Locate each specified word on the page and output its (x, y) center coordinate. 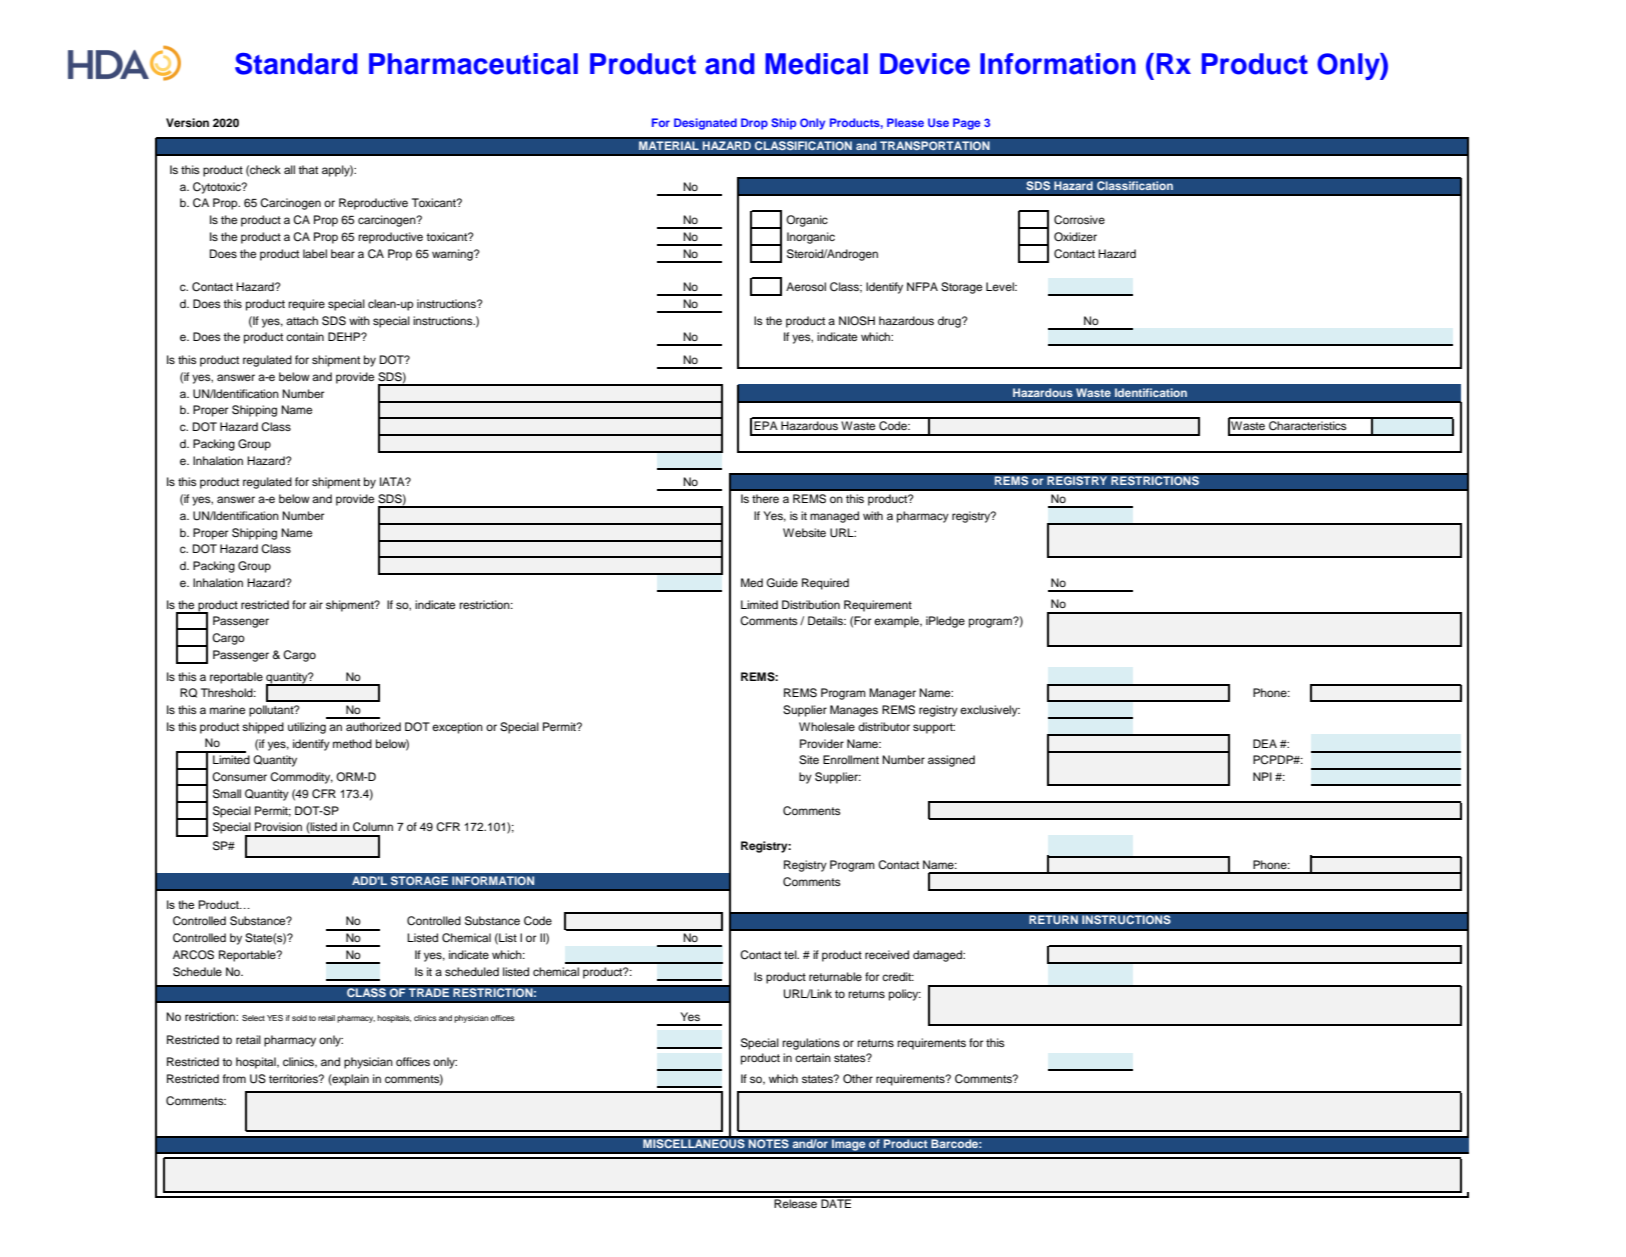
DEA (1265, 743)
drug (950, 322)
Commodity (301, 778)
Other (858, 1079)
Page (966, 124)
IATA (393, 481)
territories (294, 1078)
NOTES (768, 1144)
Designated (705, 124)
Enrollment (851, 759)
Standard (296, 64)
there (765, 498)
